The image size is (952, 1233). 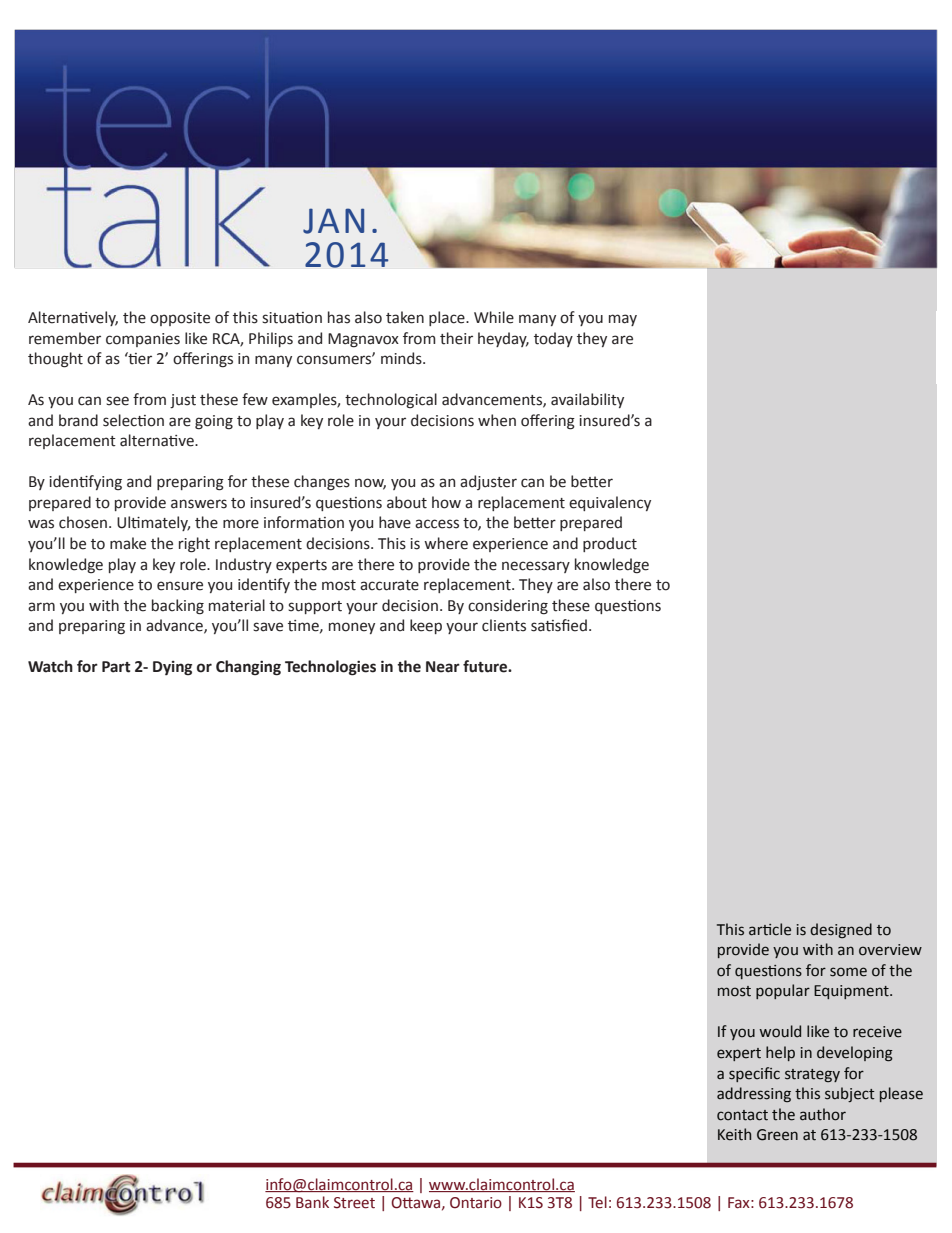 I want to click on make, so click(x=128, y=543).
